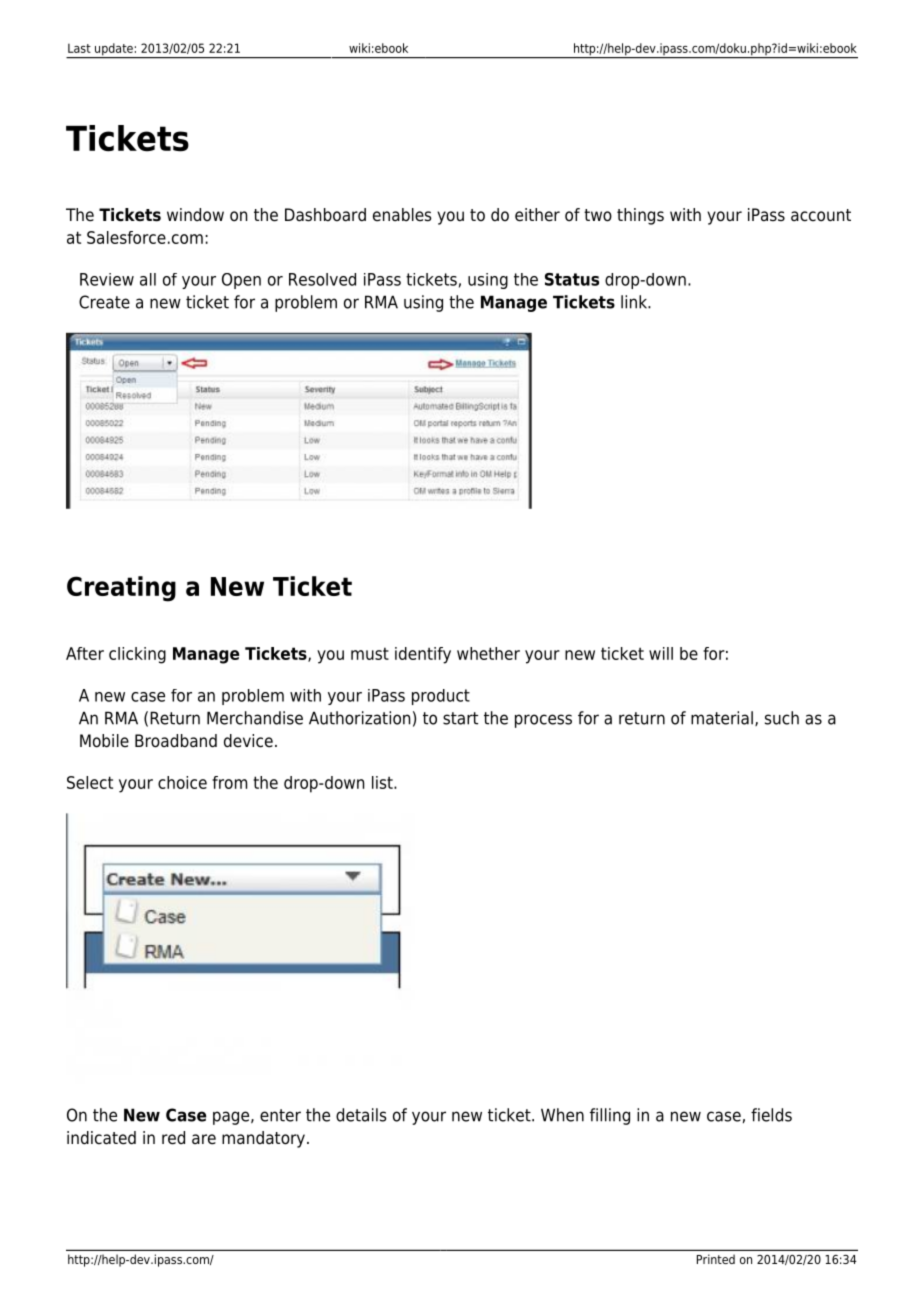  I want to click on red, so click(173, 1138).
